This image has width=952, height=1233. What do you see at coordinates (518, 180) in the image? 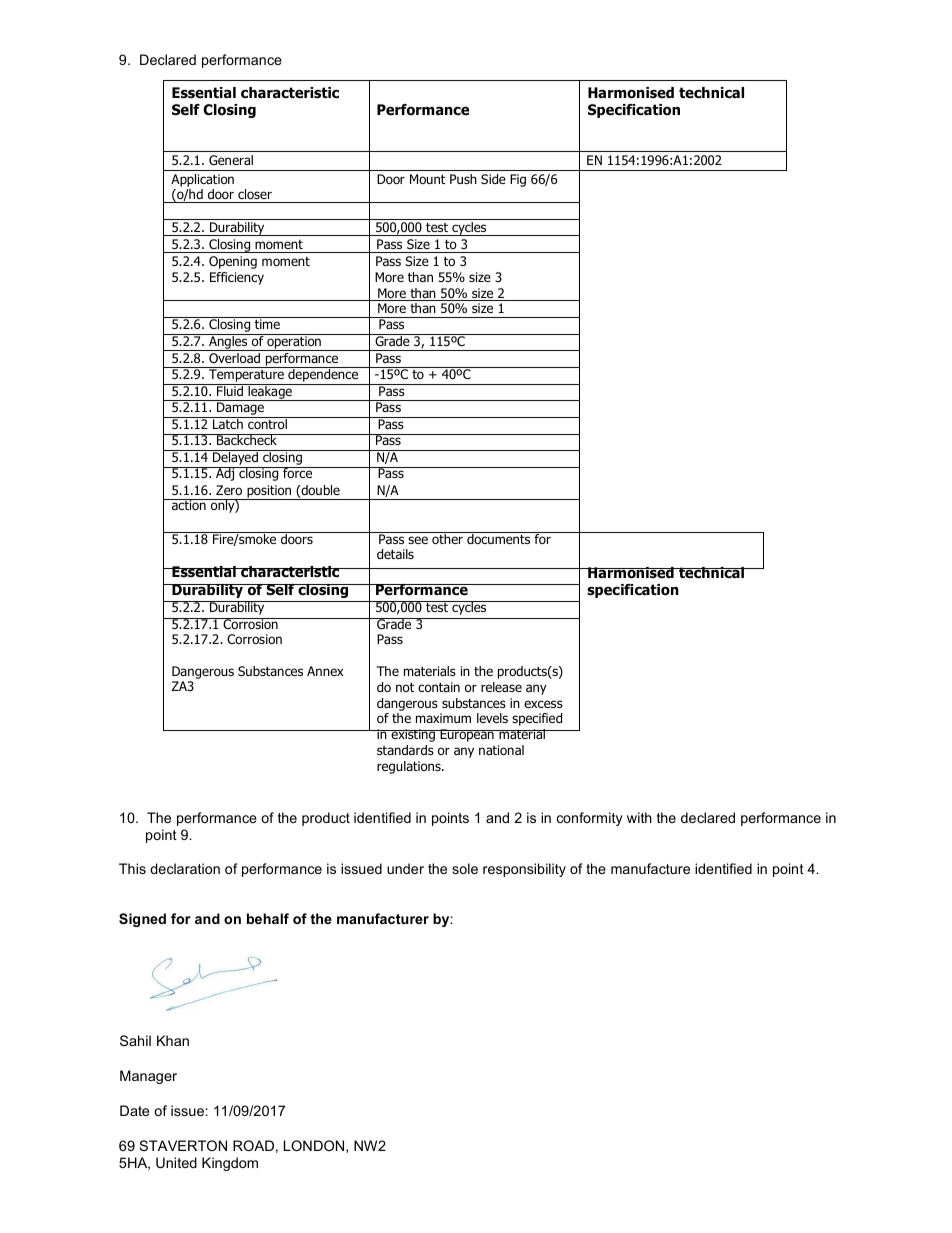
I see `Fig` at bounding box center [518, 180].
